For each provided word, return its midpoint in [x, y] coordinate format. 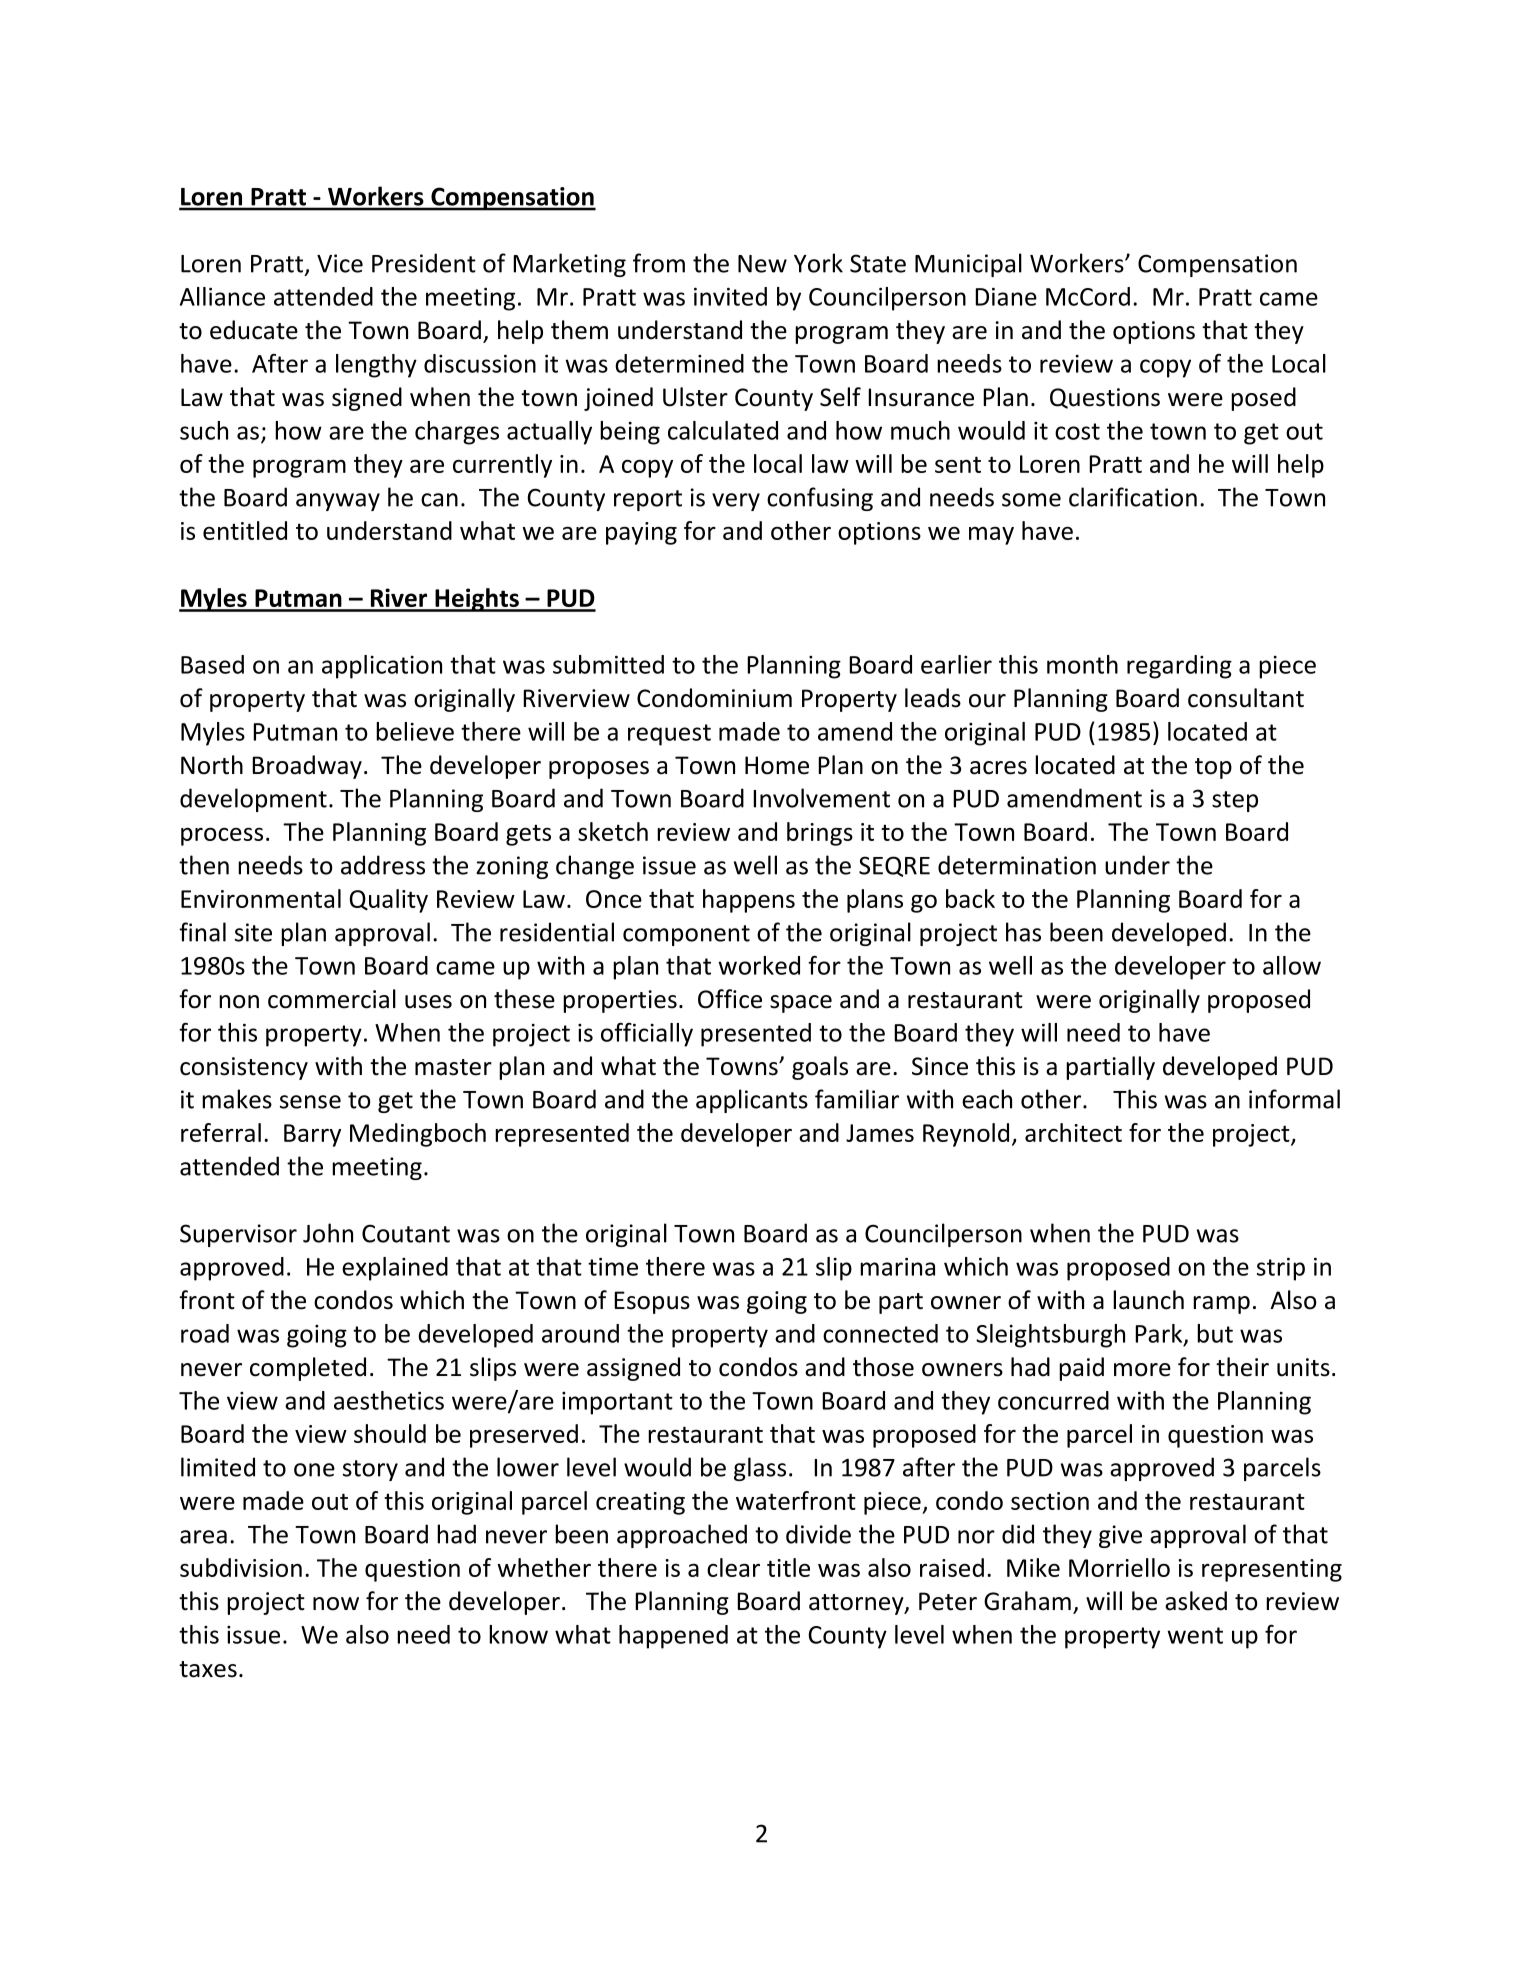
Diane [1006, 296]
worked [759, 965]
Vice [340, 263]
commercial [332, 999]
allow [1292, 965]
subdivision [241, 1567]
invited [730, 296]
